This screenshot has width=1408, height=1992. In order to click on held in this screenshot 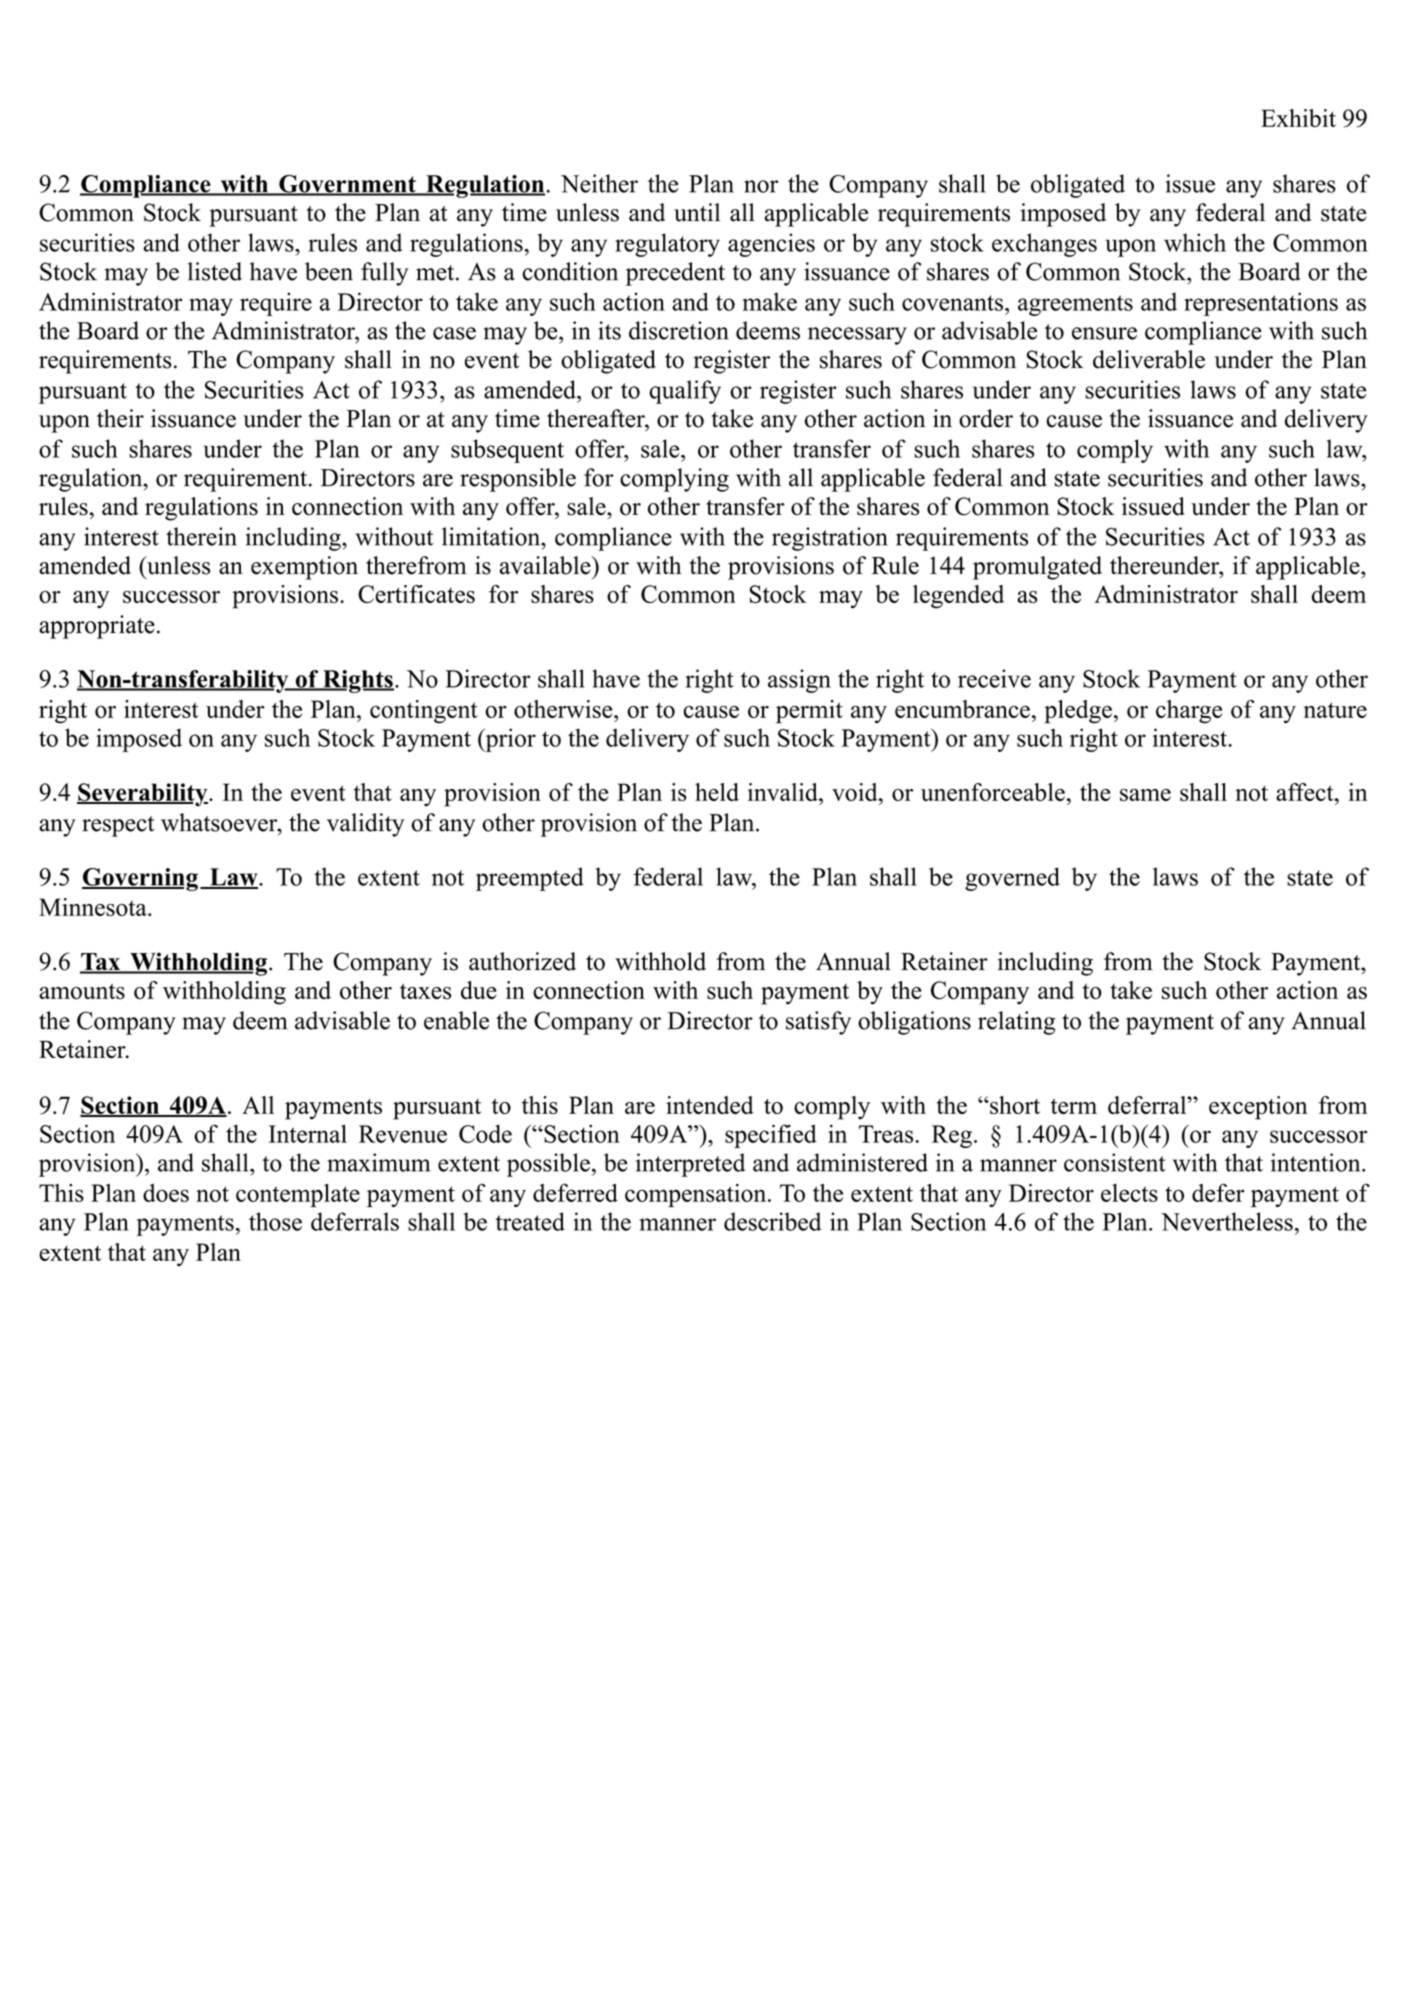, I will do `click(717, 792)`.
